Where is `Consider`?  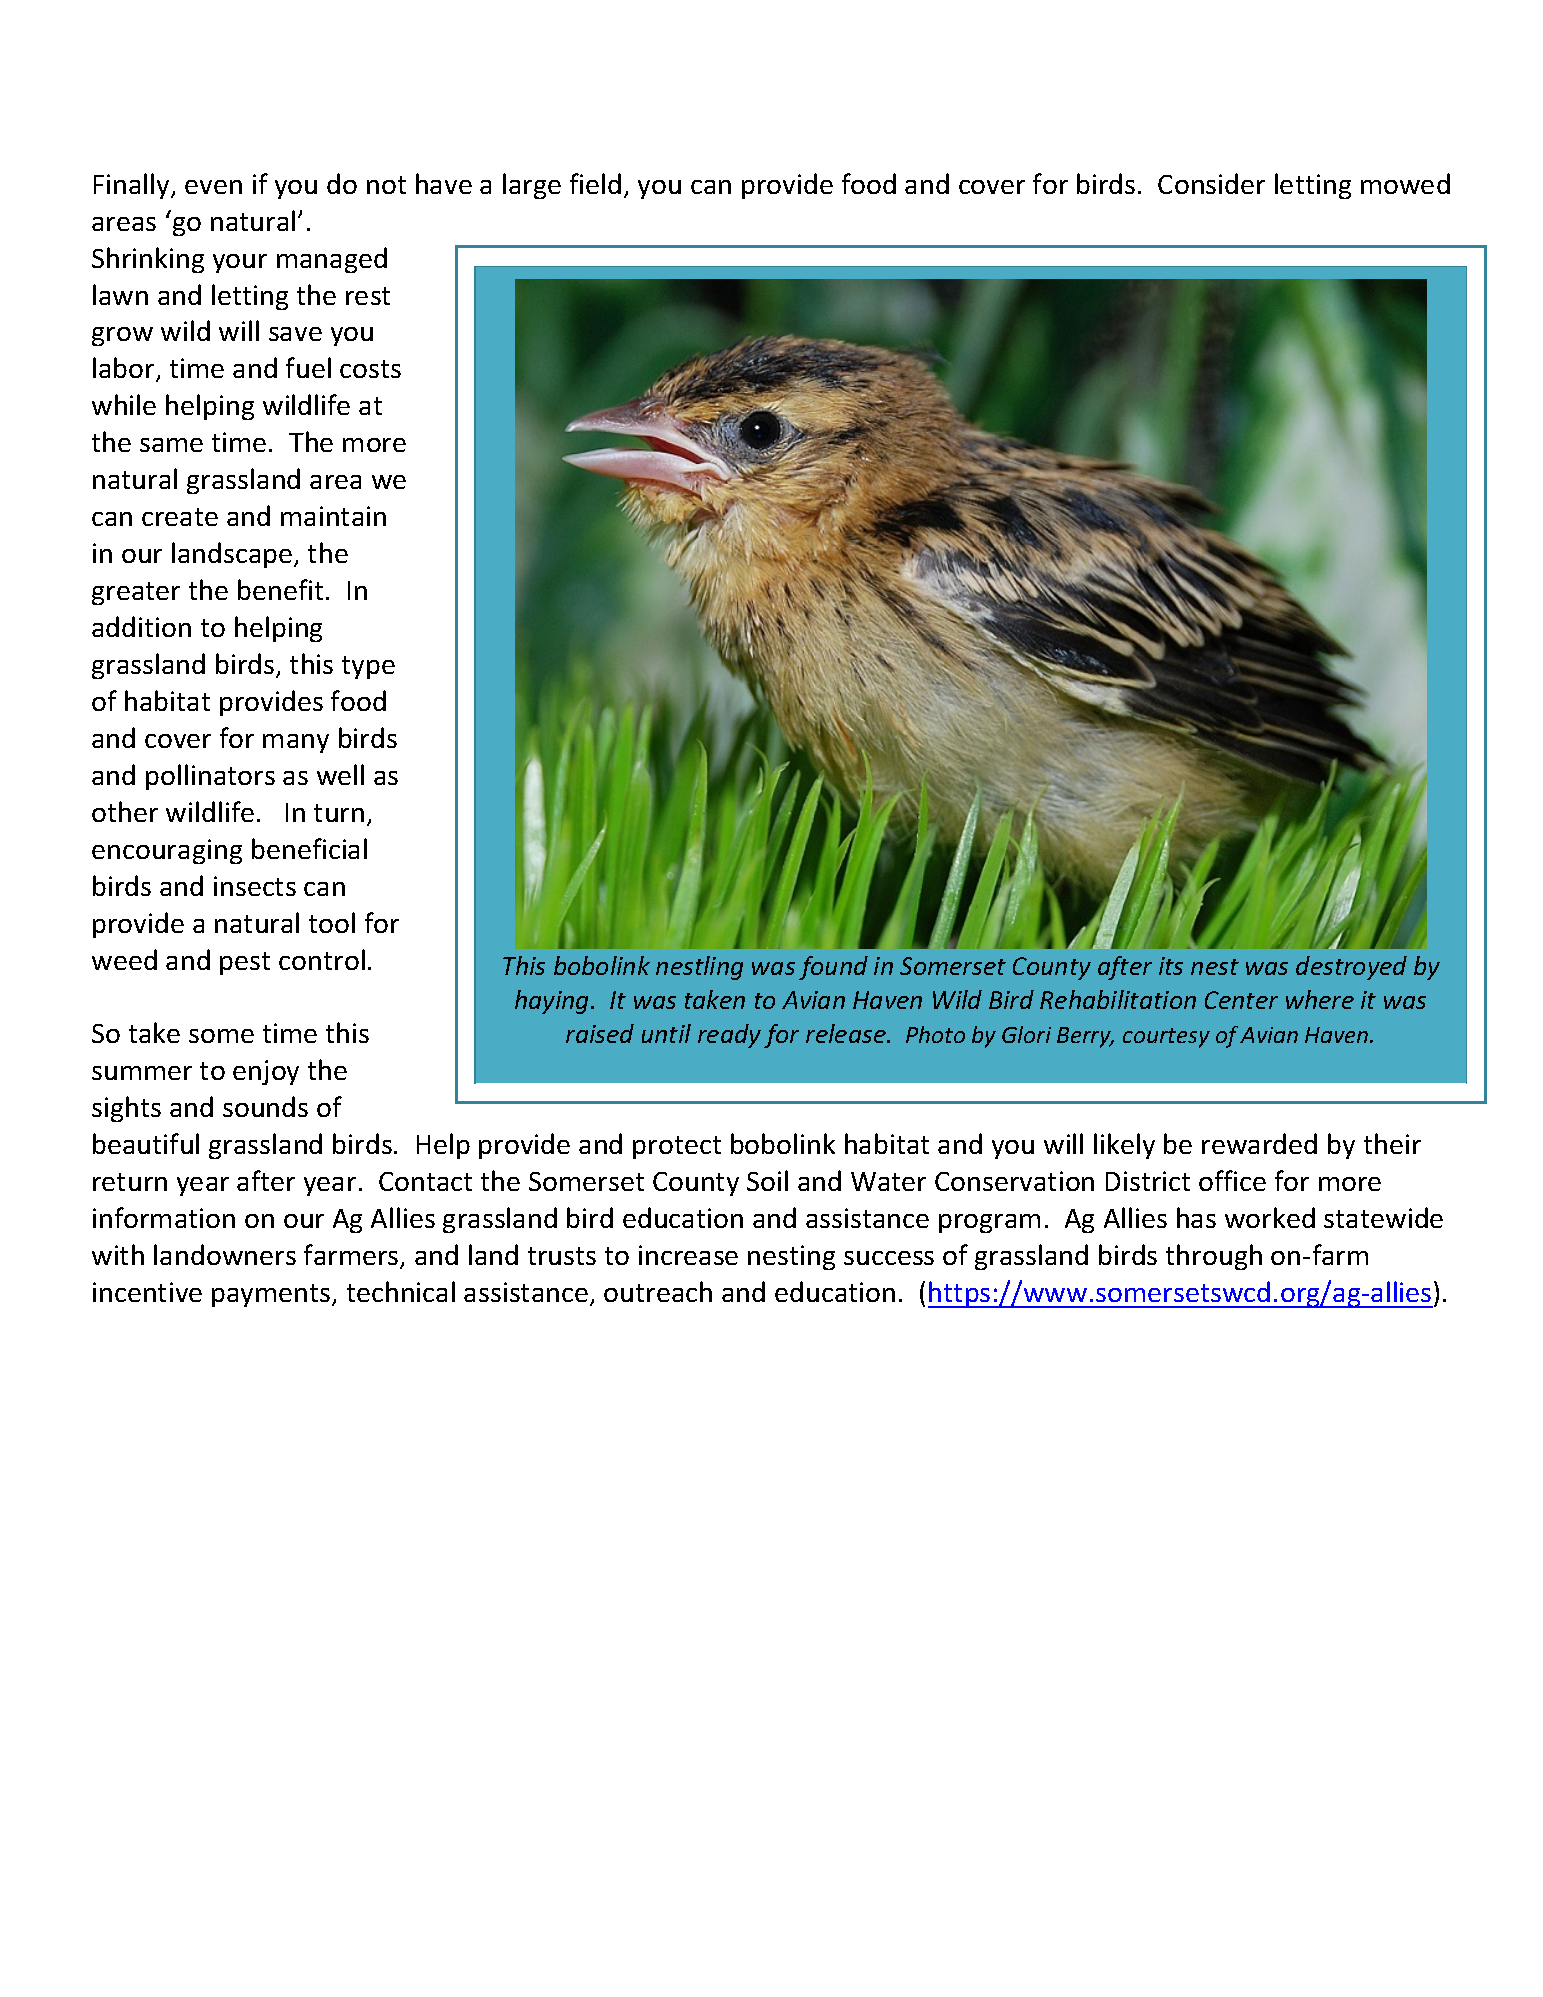 Consider is located at coordinates (1211, 183).
